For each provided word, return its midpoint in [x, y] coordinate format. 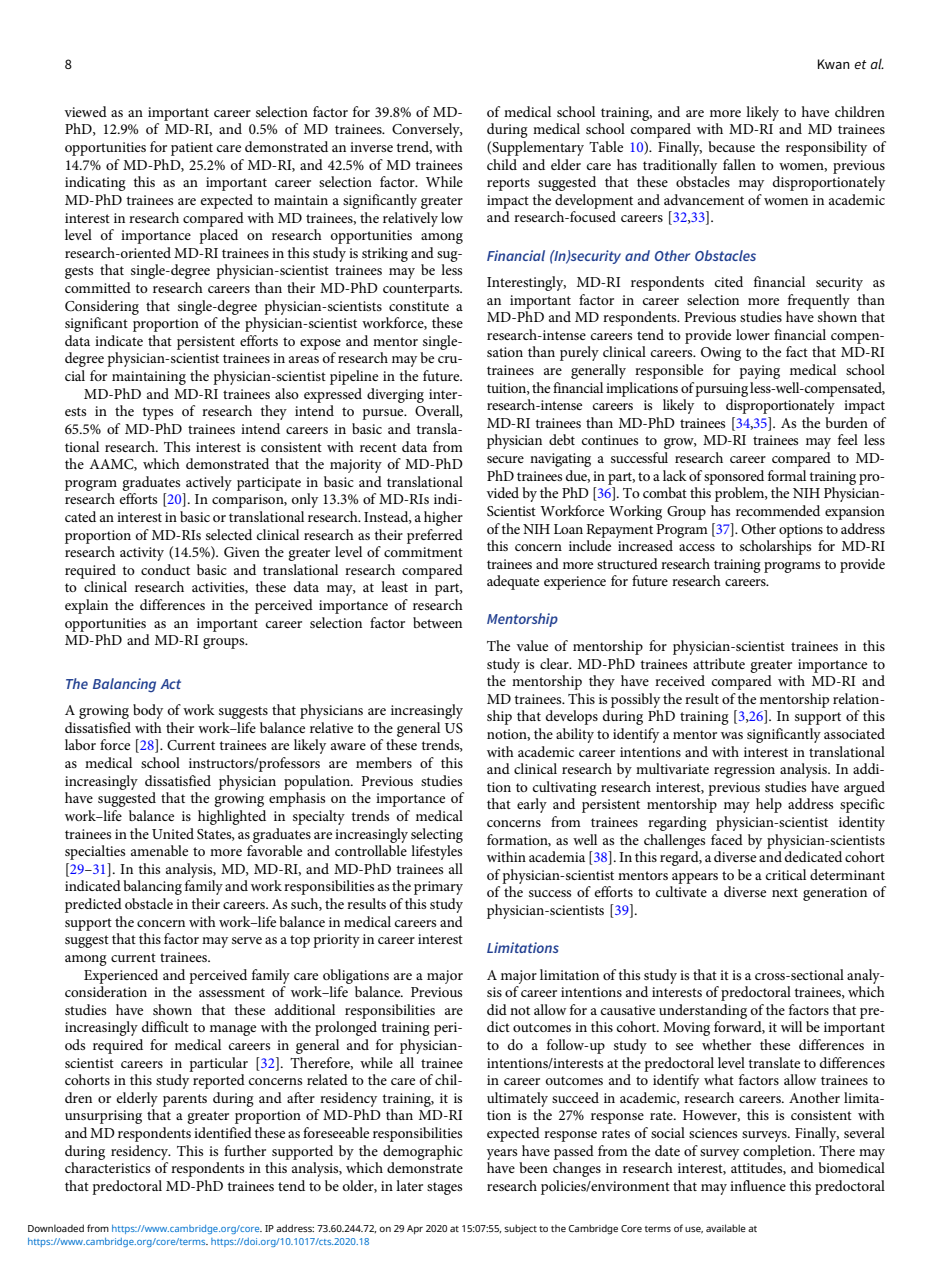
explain [86, 606]
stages [444, 1188]
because [731, 146]
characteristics [107, 1167]
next [785, 892]
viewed [85, 111]
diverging [395, 395]
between [437, 622]
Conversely [427, 130]
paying [759, 372]
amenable [159, 850]
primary [438, 888]
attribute [719, 663]
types [157, 413]
